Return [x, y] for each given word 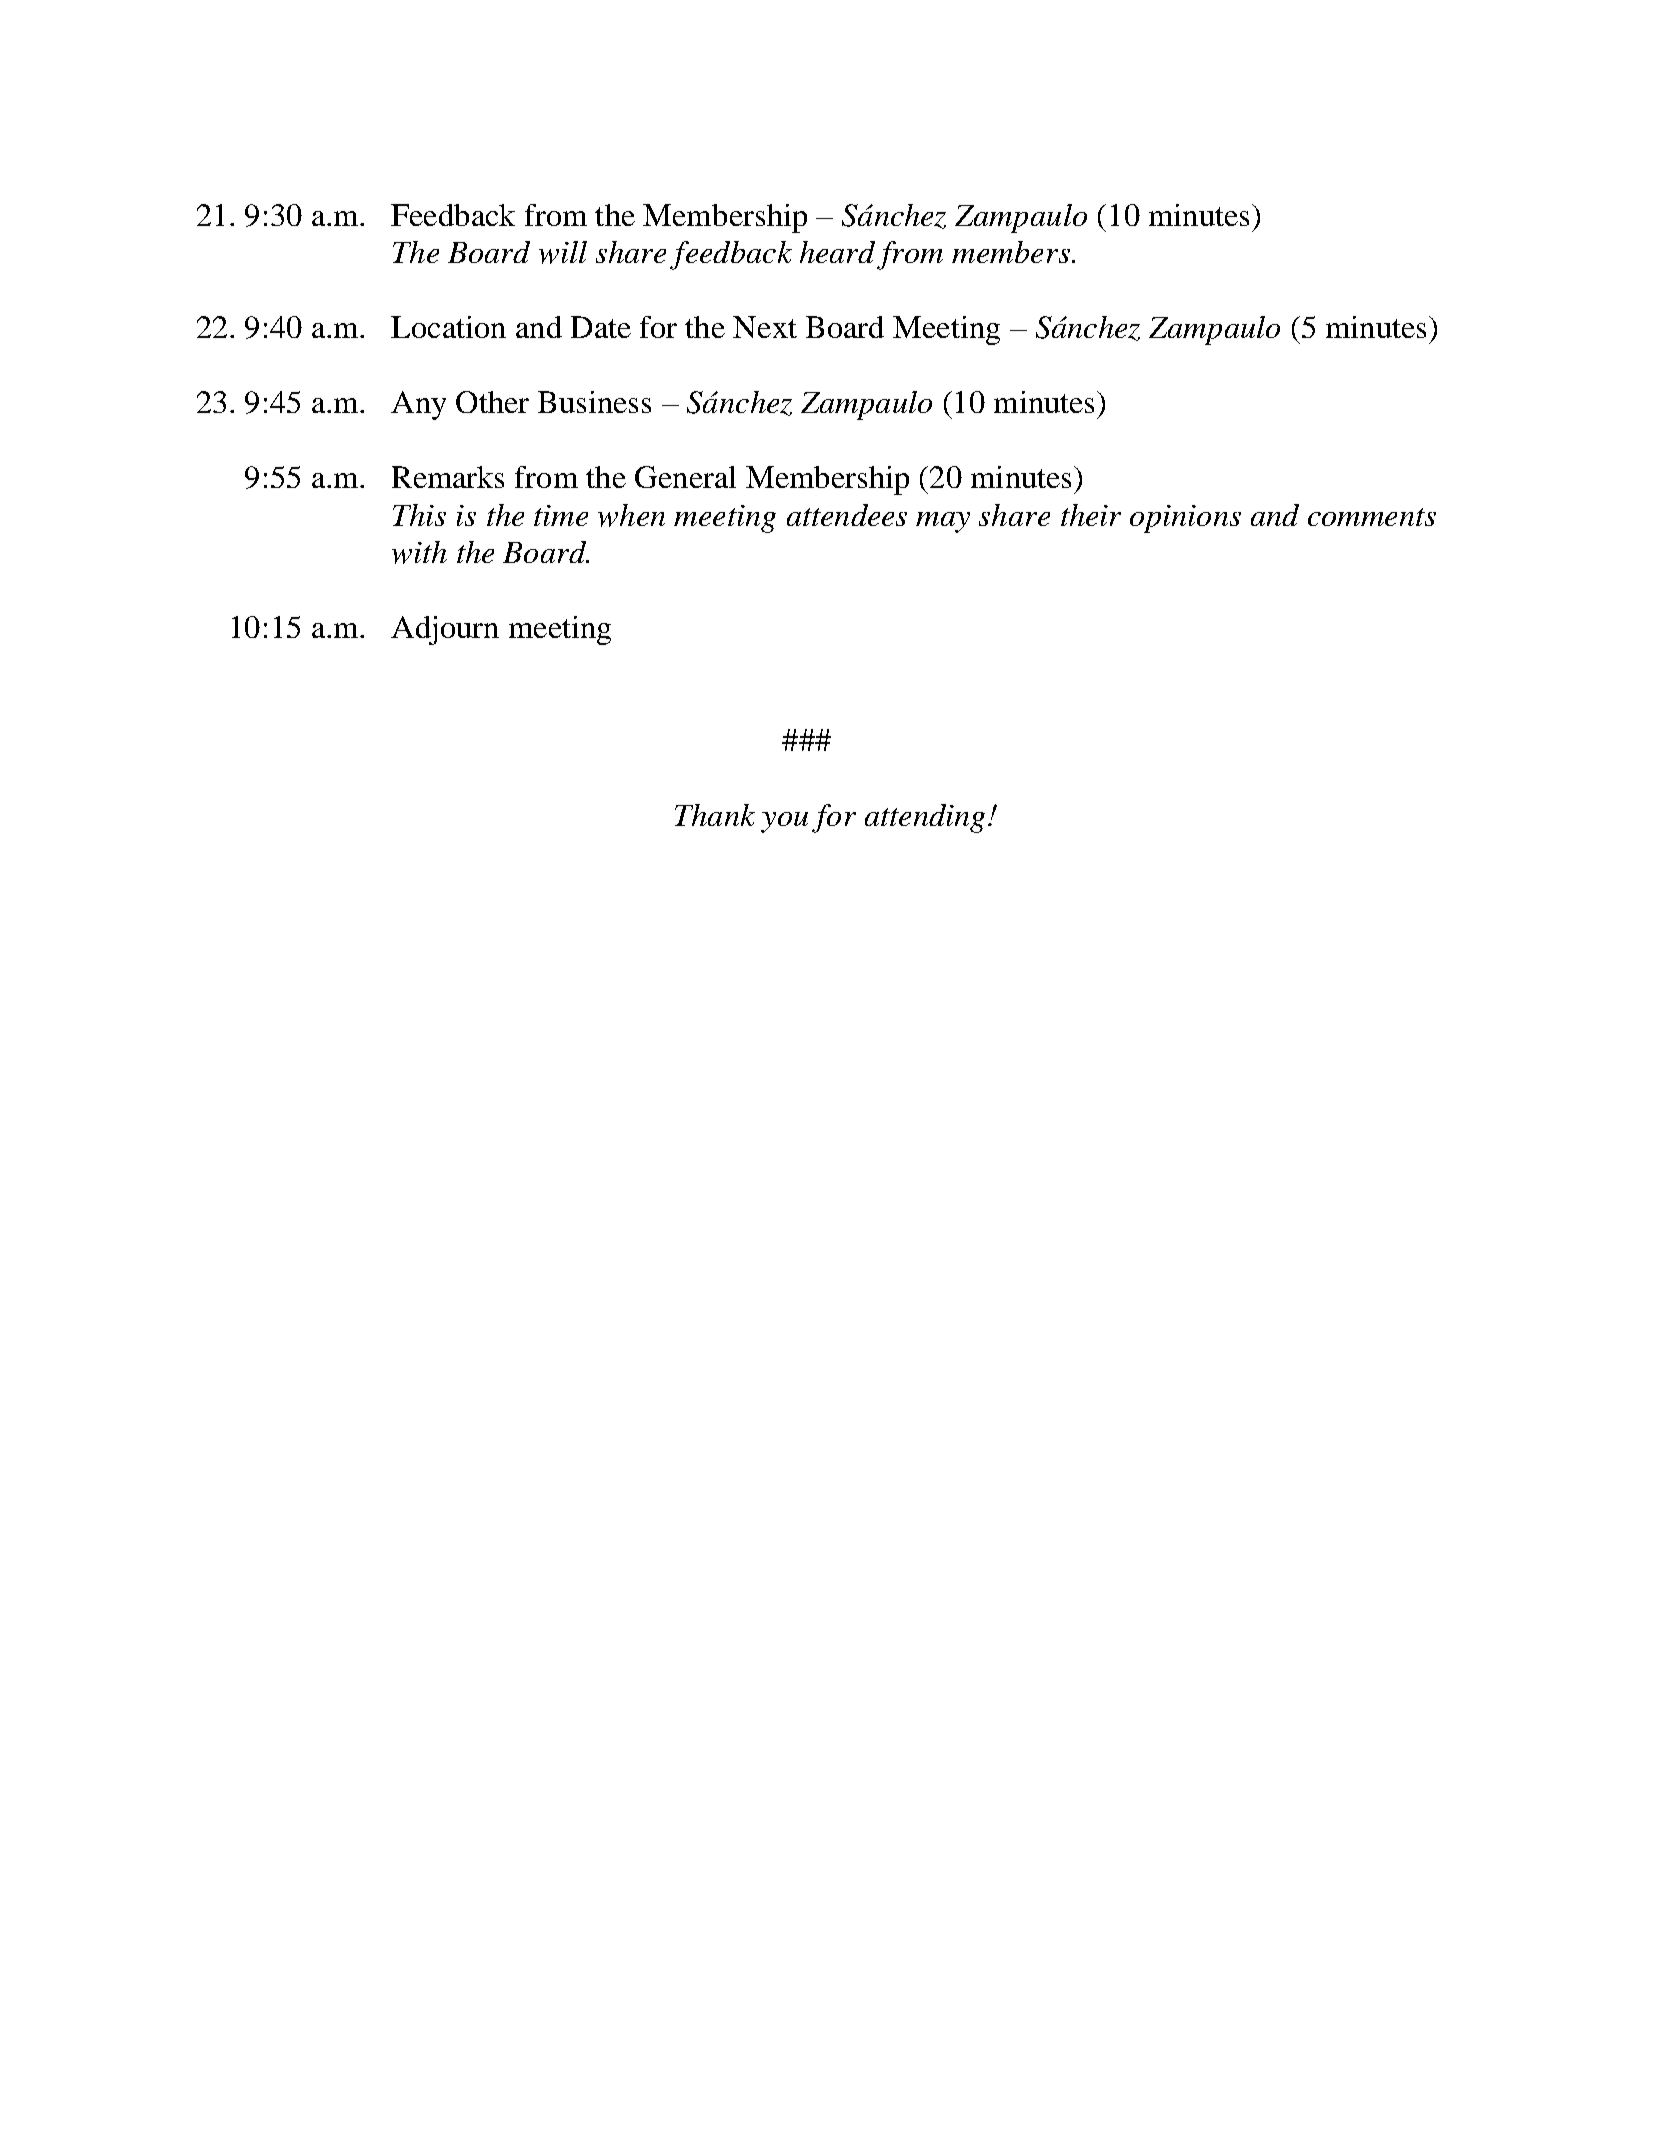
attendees [847, 515]
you [784, 822]
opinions [1185, 519]
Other [492, 402]
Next [765, 327]
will [563, 252]
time [561, 515]
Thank [715, 815]
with [419, 552]
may [943, 522]
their [1091, 515]
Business [594, 402]
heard [837, 252]
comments [1372, 517]
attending [925, 818]
